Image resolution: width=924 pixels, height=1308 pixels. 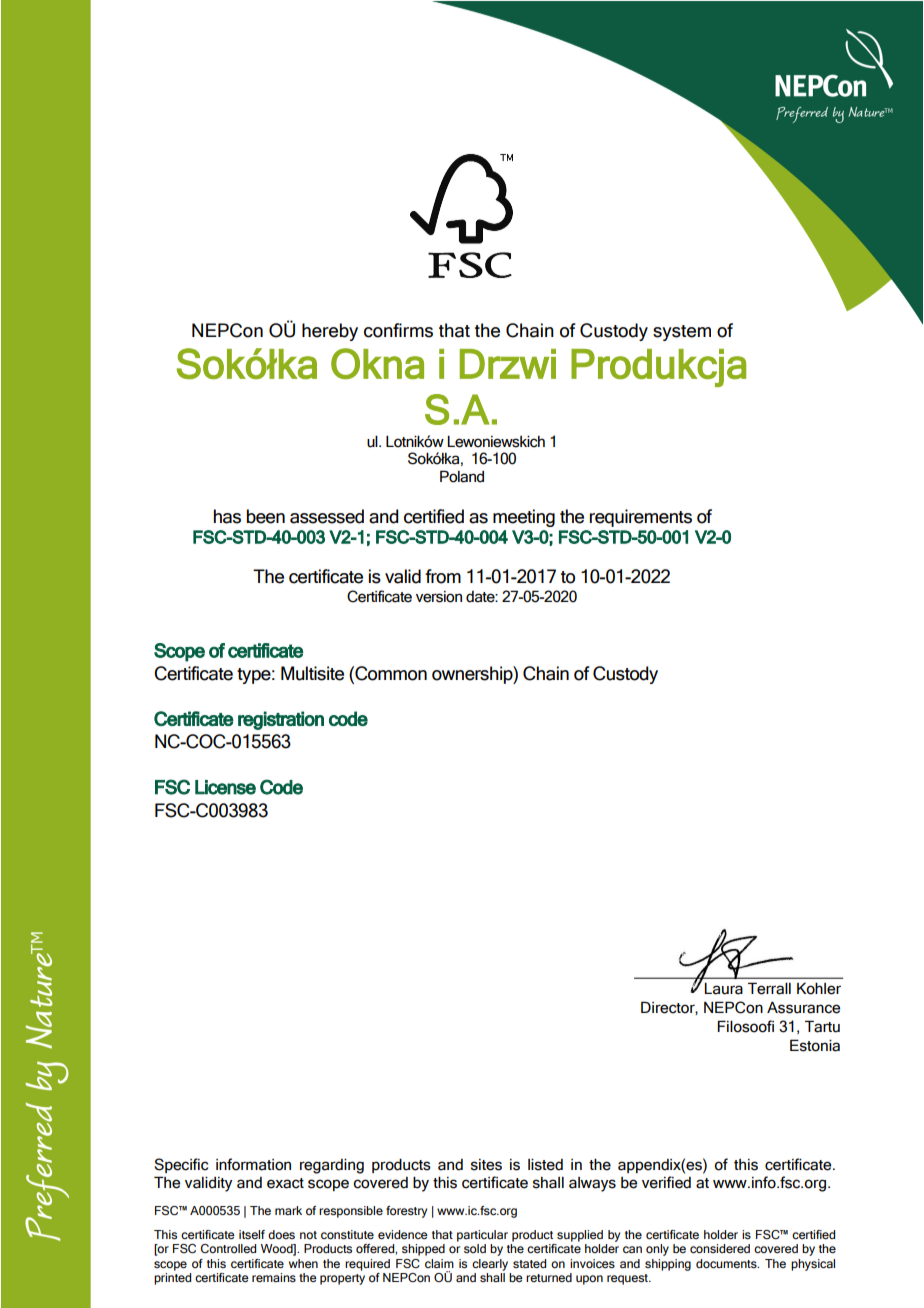 What do you see at coordinates (330, 332) in the page?
I see `hereby` at bounding box center [330, 332].
